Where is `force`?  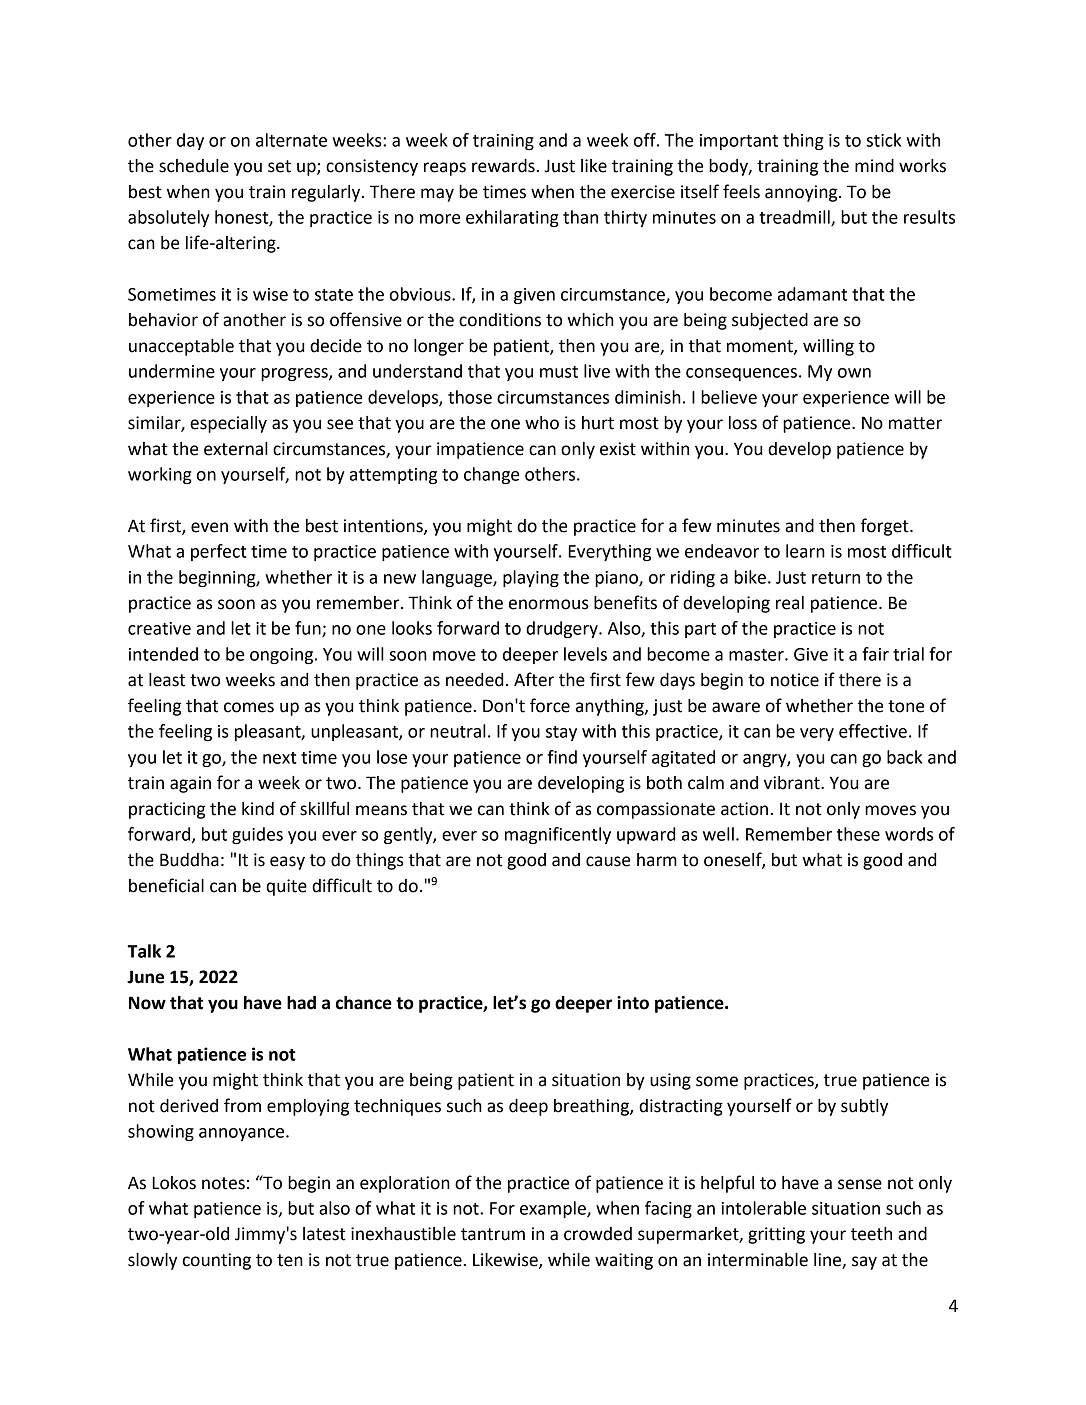
force is located at coordinates (550, 705).
